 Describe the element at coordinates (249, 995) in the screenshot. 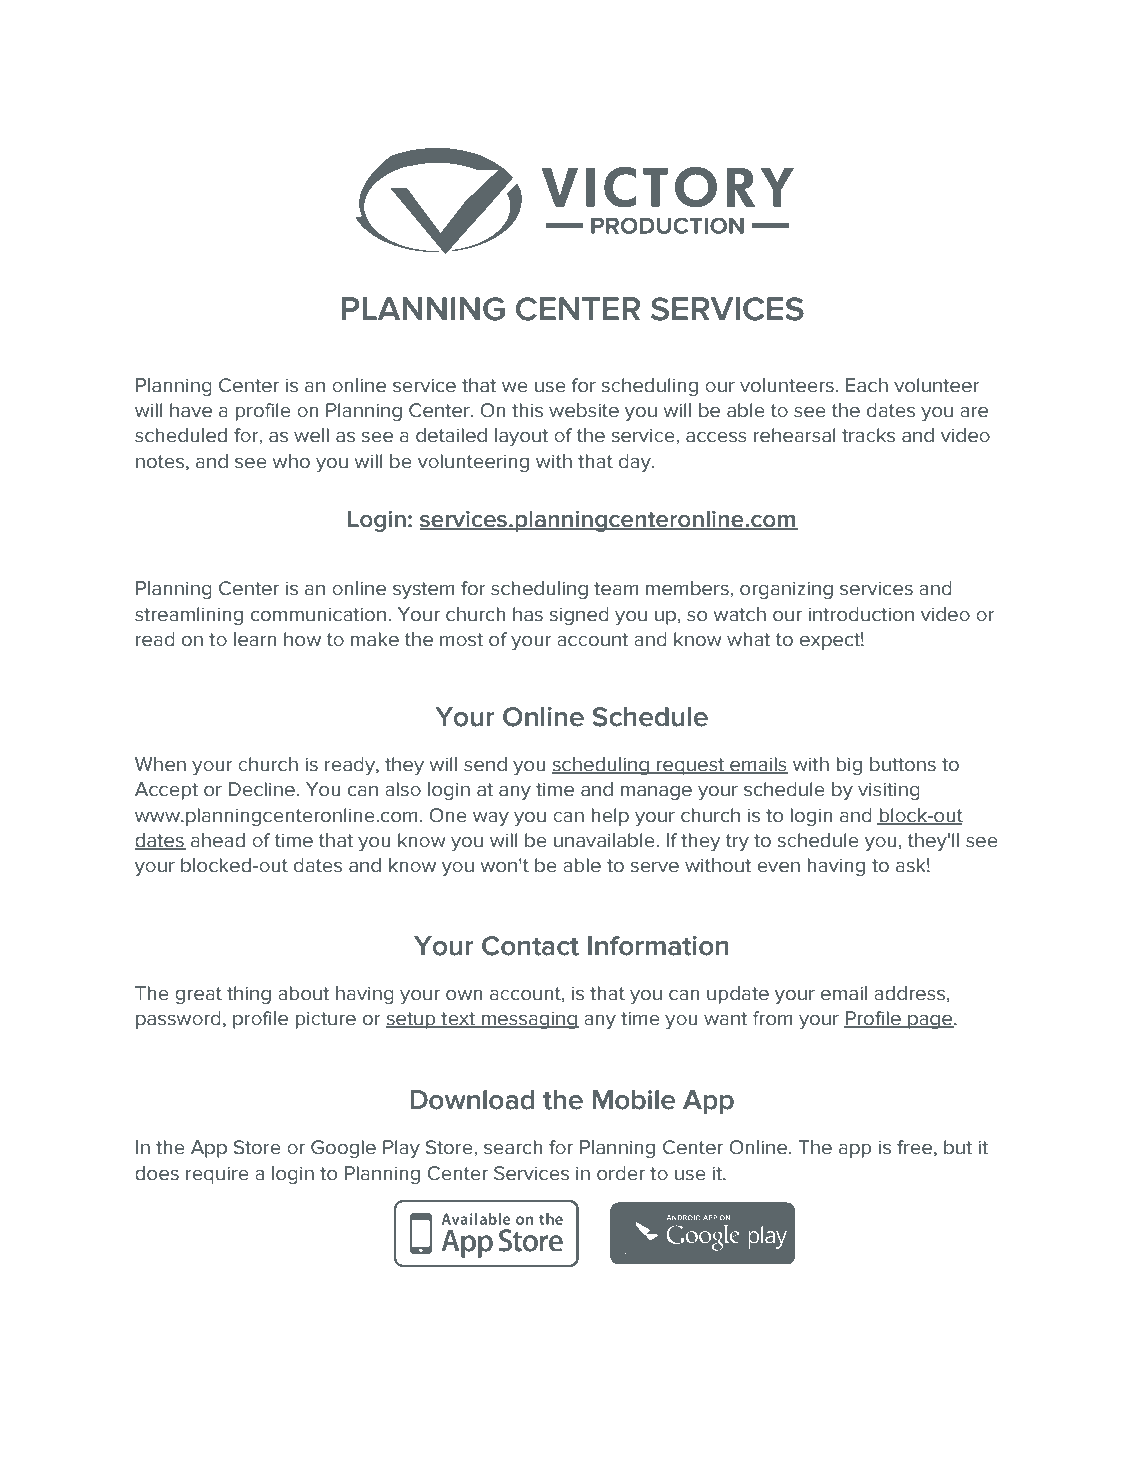

I see `thing` at that location.
